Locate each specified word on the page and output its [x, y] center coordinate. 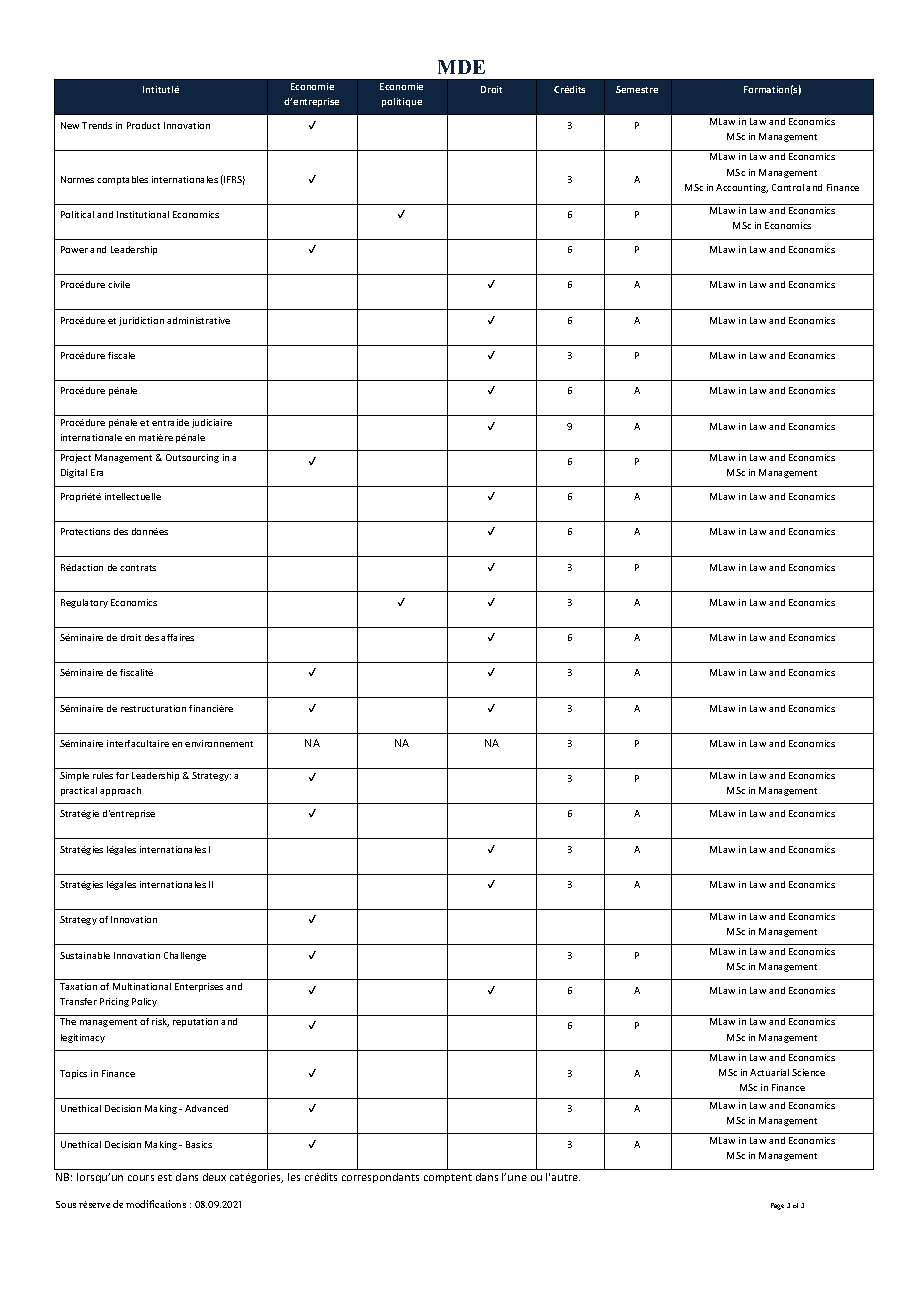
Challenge [185, 956]
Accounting [742, 188]
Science [808, 1072]
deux [214, 1177]
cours [141, 1178]
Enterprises [199, 987]
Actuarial [769, 1072]
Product [143, 125]
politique [402, 102]
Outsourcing [192, 458]
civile [119, 284]
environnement [219, 743]
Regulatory [84, 603]
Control [788, 187]
